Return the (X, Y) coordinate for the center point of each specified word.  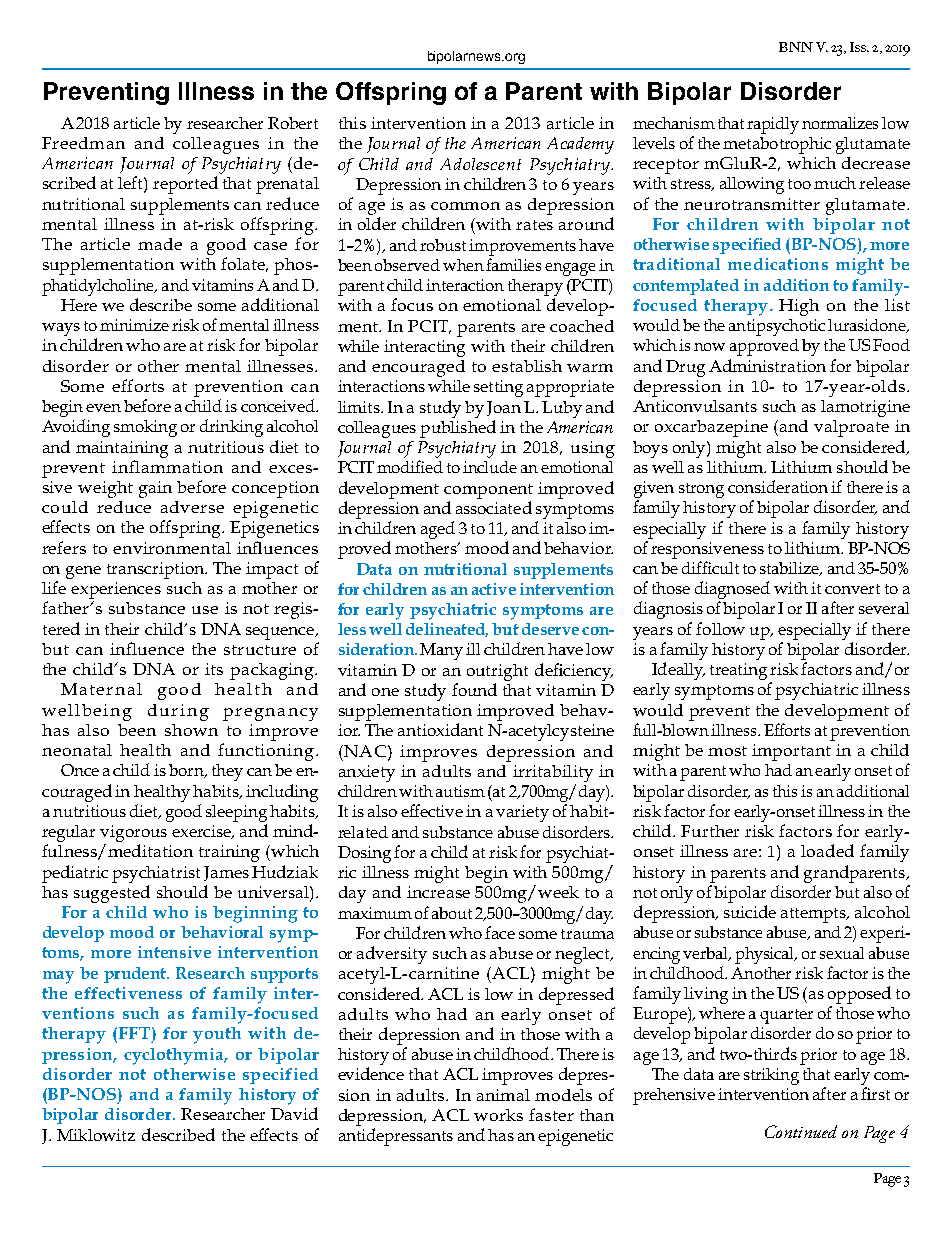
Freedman (83, 143)
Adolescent (480, 164)
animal (503, 1095)
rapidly (773, 125)
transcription (157, 570)
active (494, 589)
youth (217, 1035)
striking (771, 1076)
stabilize (791, 569)
